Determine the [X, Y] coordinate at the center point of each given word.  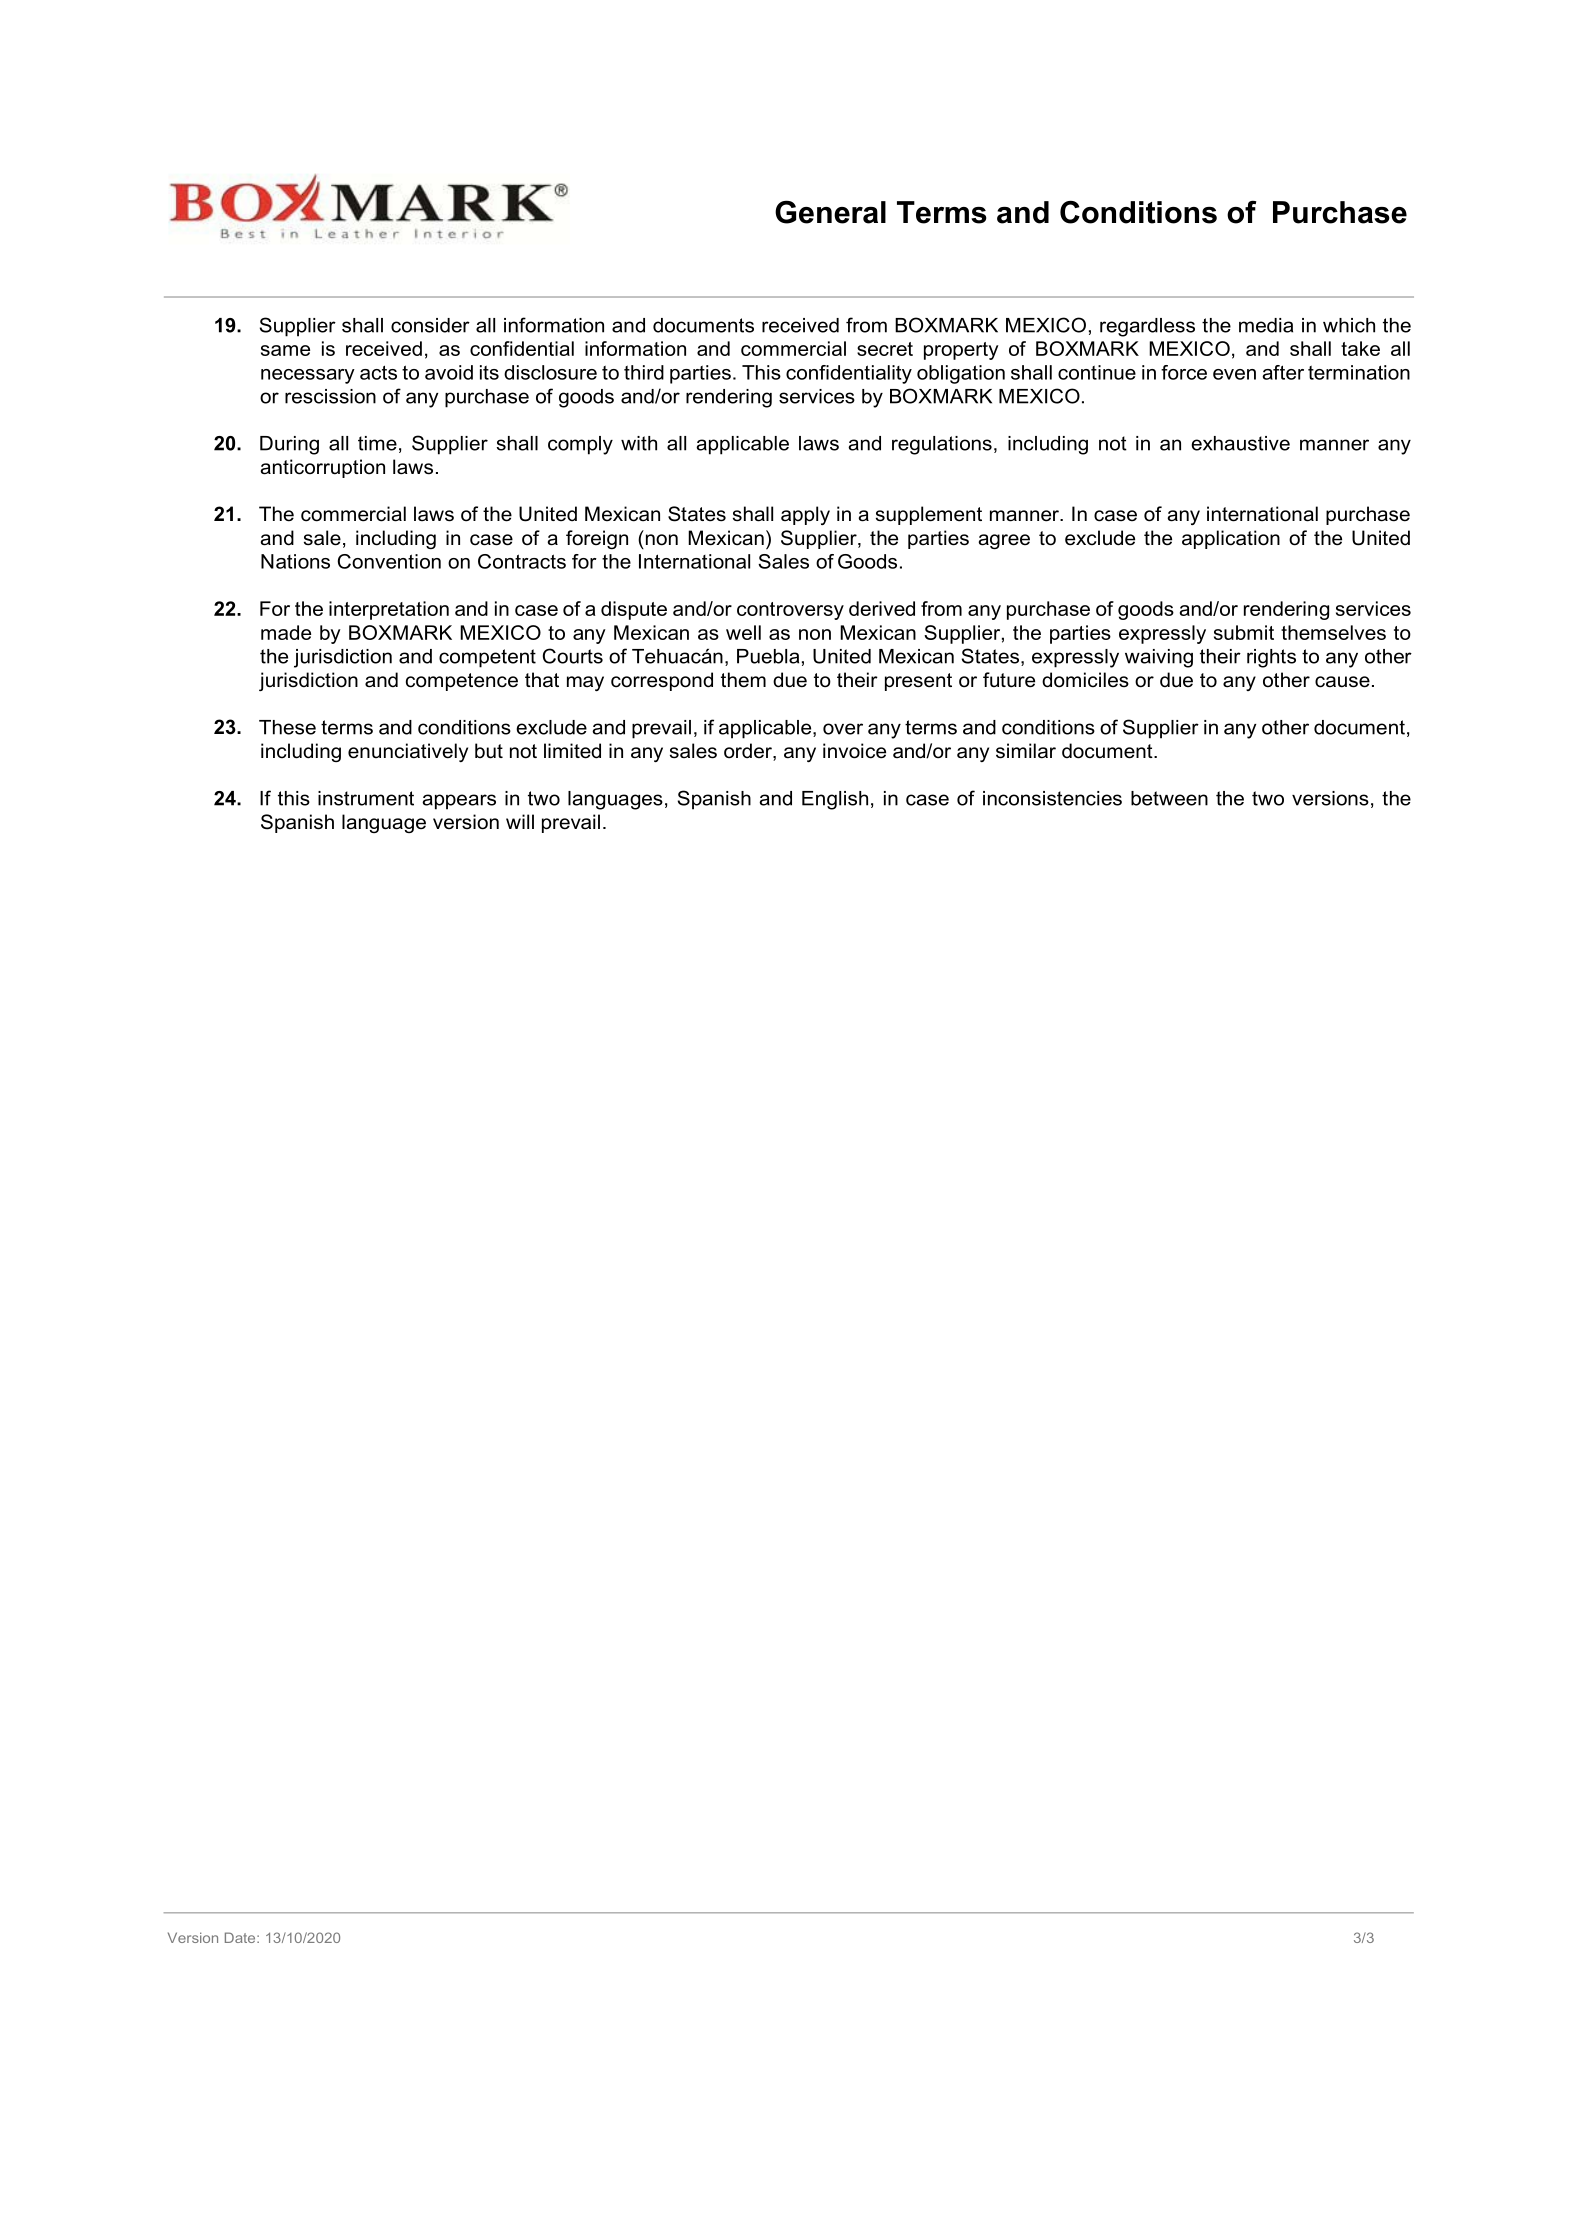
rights [1271, 658]
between [1169, 798]
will [520, 821]
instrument [366, 798]
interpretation [389, 610]
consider [430, 325]
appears [459, 802]
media [1266, 325]
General [830, 212]
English [835, 800]
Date [241, 1937]
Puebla [768, 656]
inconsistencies [1052, 798]
